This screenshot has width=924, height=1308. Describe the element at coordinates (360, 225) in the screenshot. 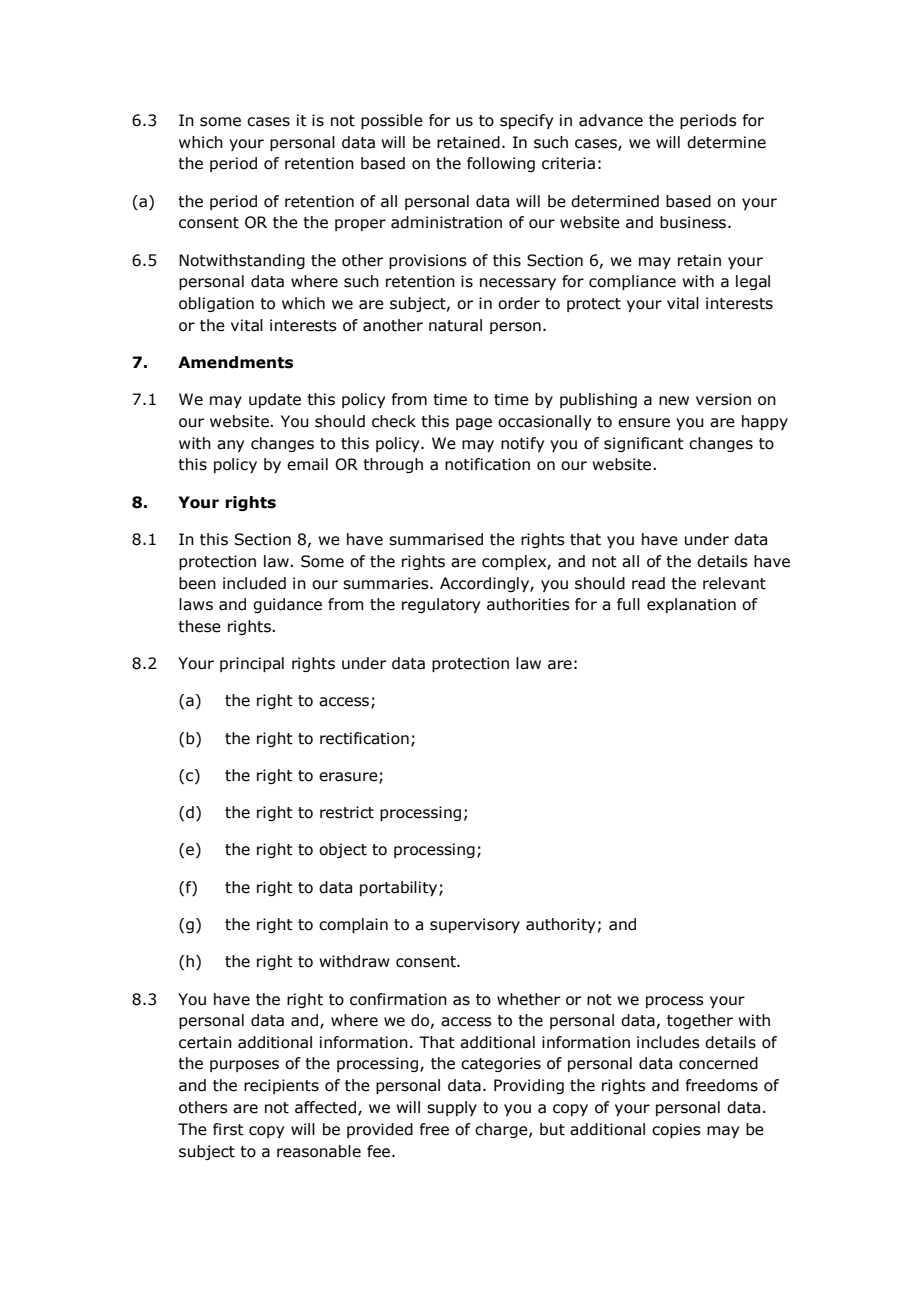

I see `proper` at that location.
